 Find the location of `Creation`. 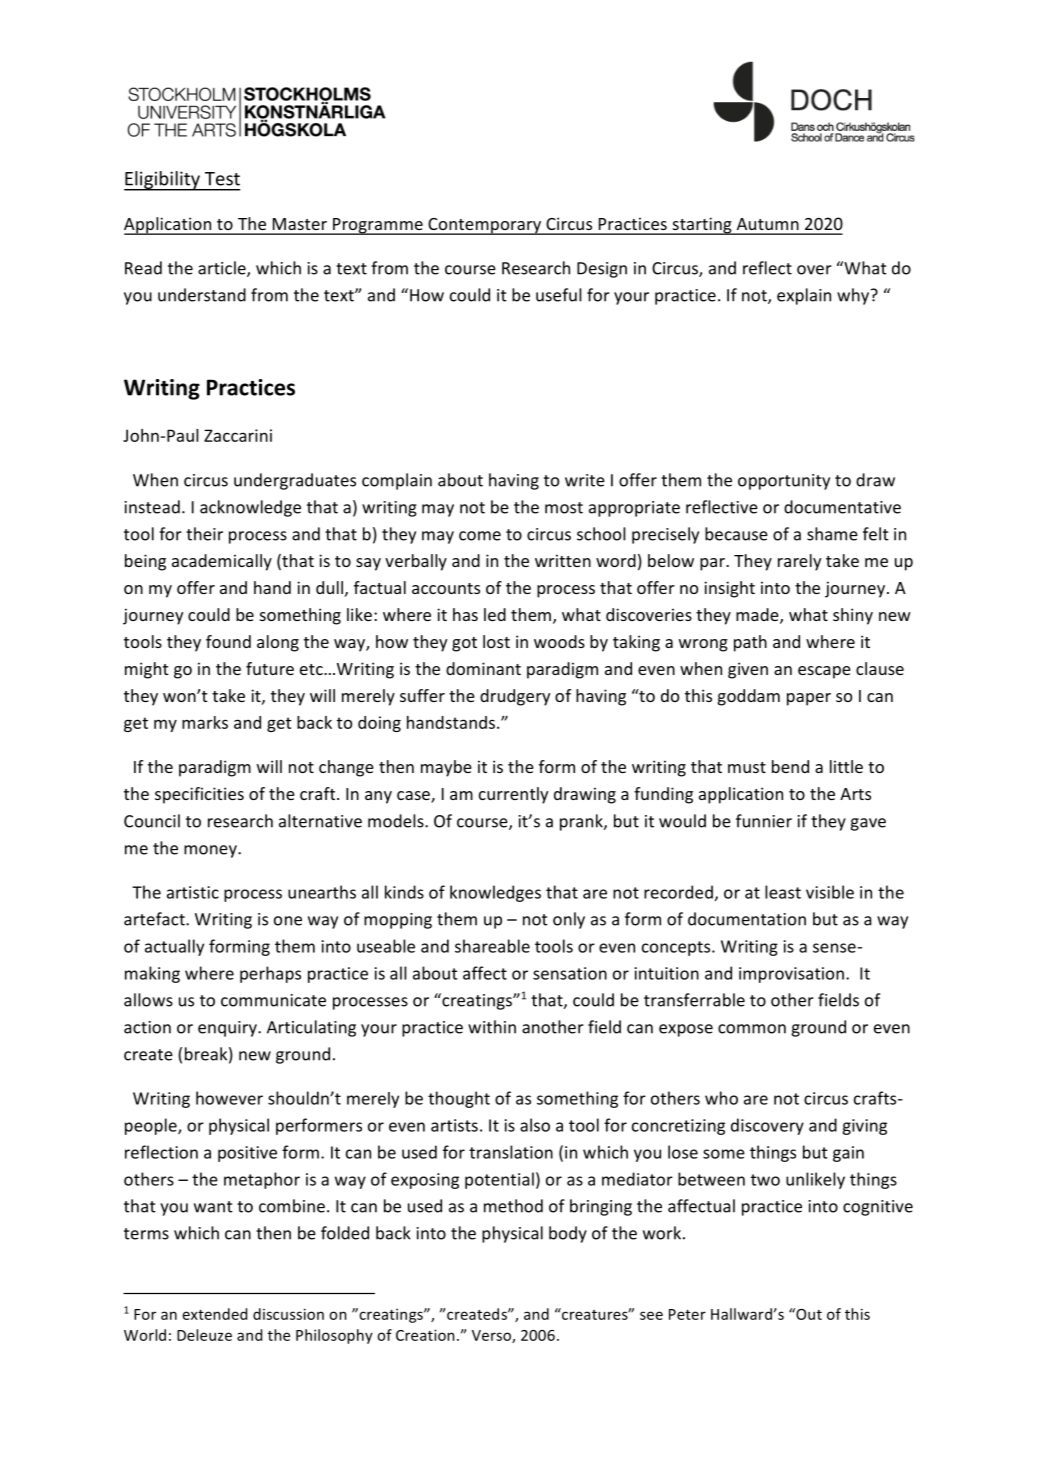

Creation is located at coordinates (425, 1335).
